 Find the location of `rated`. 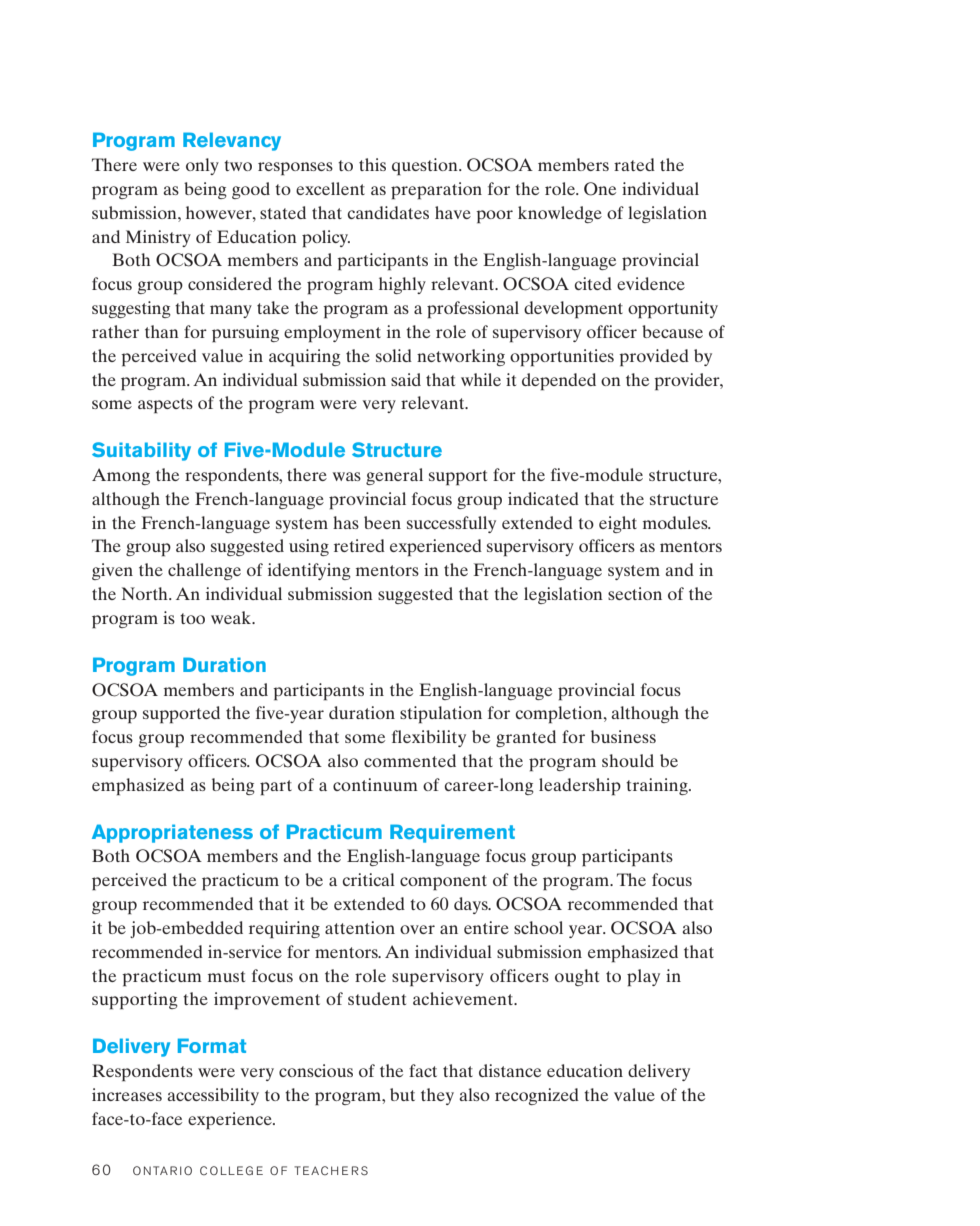

rated is located at coordinates (634, 164).
